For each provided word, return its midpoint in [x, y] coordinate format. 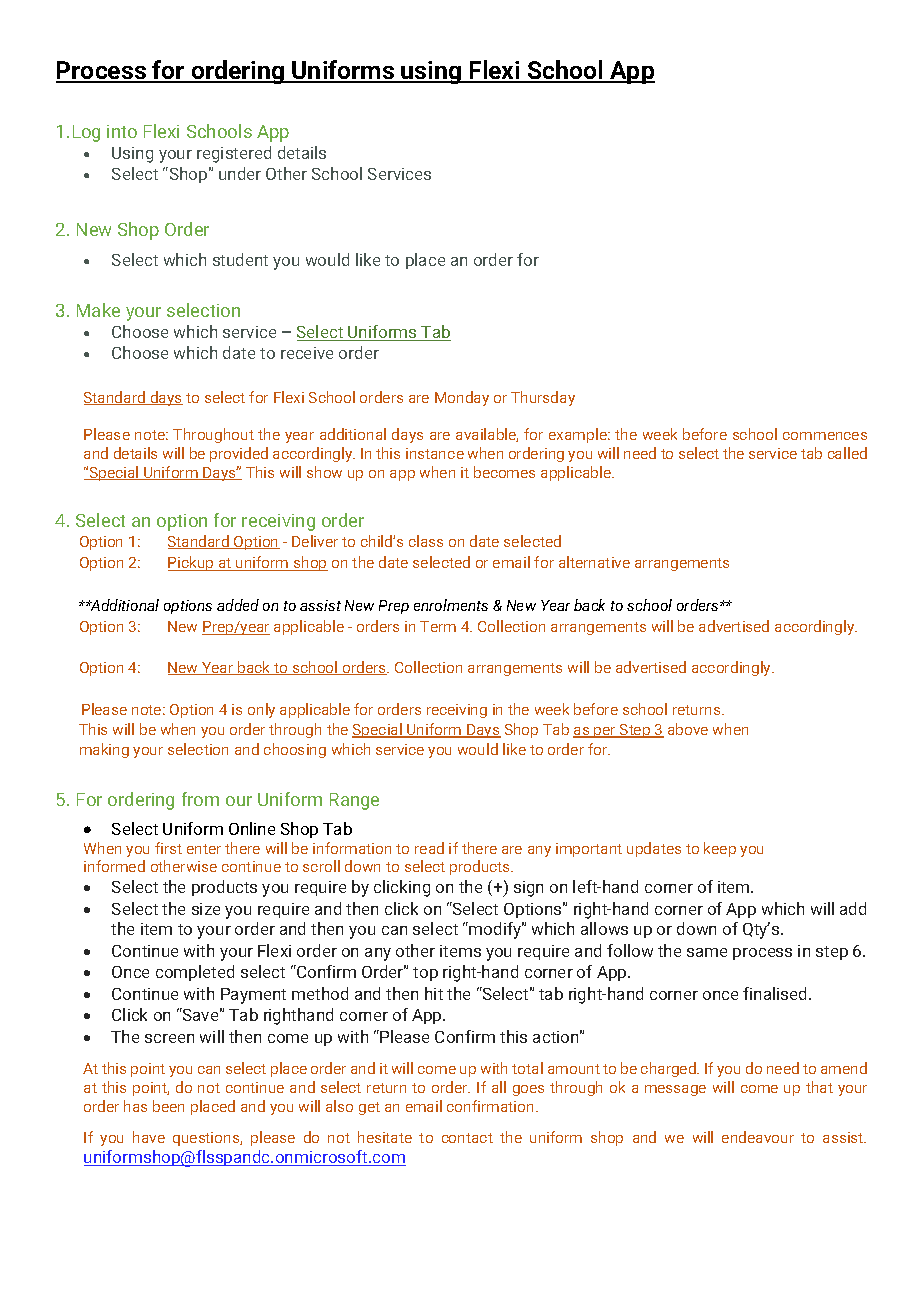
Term [438, 626]
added [238, 605]
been [168, 1106]
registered [234, 154]
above [688, 729]
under [240, 173]
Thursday [543, 398]
